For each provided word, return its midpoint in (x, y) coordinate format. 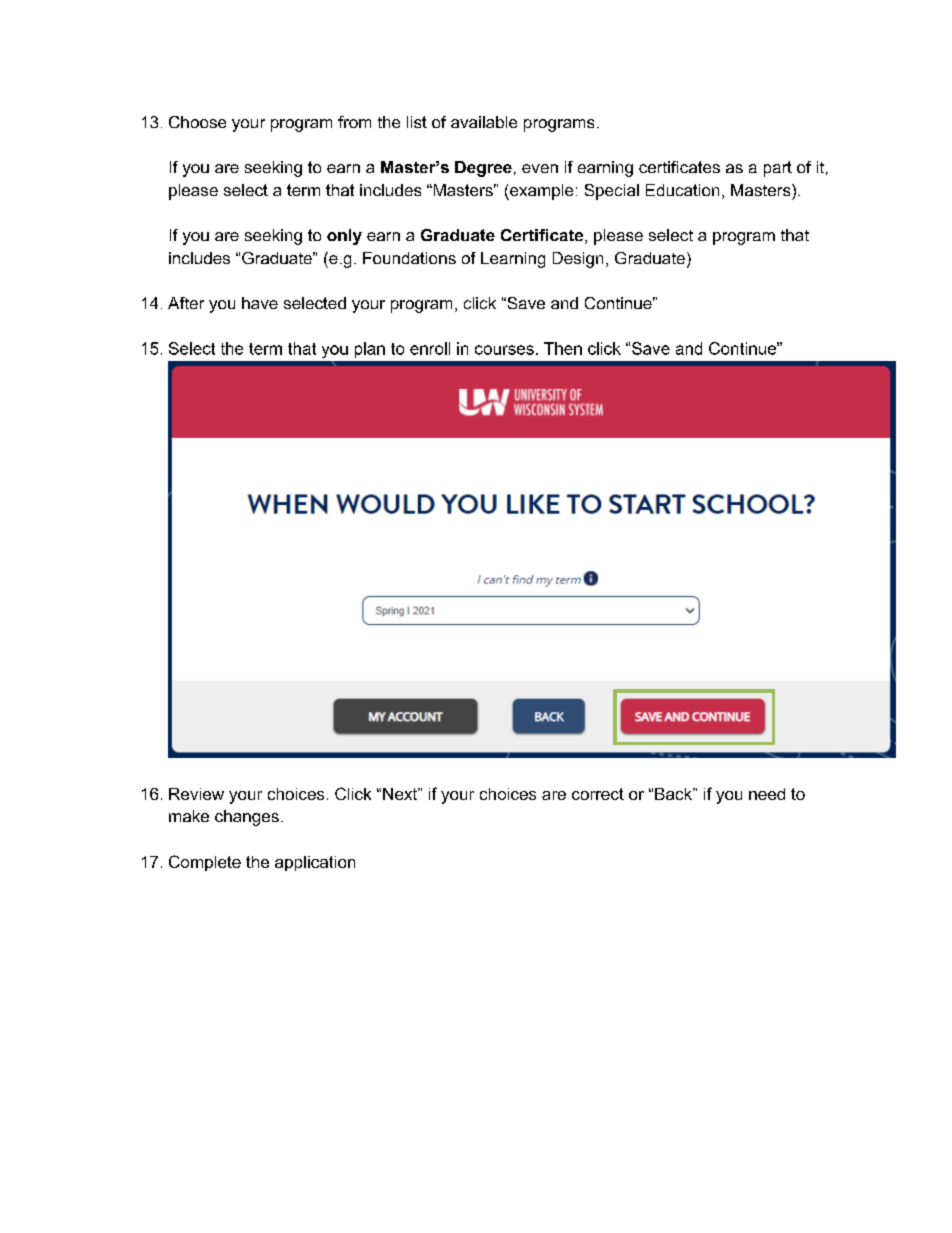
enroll (430, 348)
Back (675, 794)
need (767, 794)
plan (370, 350)
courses (504, 350)
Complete (205, 863)
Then (563, 348)
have (260, 303)
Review (196, 794)
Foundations (409, 258)
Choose (197, 122)
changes (247, 818)
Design (578, 260)
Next (401, 794)
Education (682, 190)
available (484, 122)
